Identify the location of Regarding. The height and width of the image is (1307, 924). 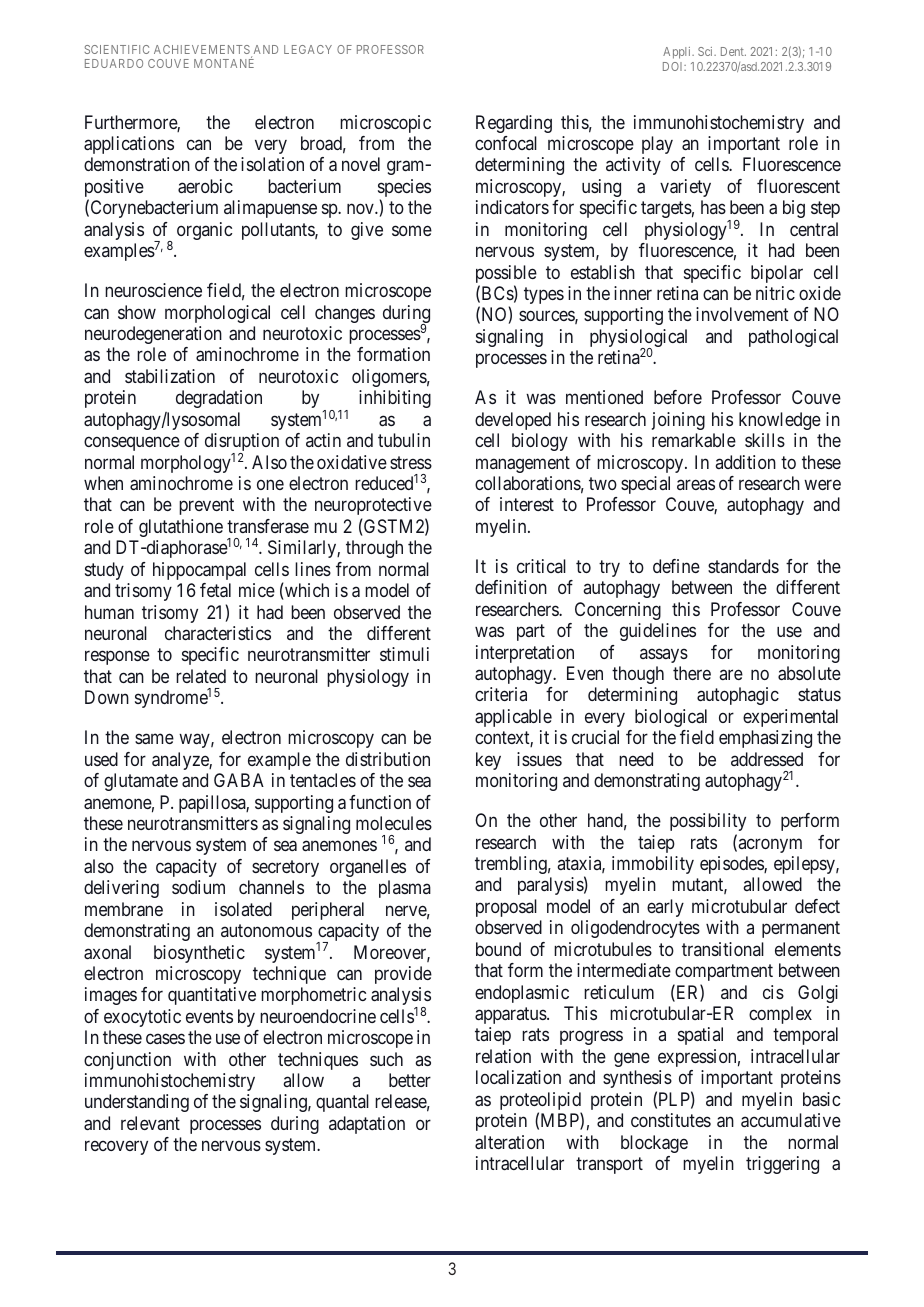
(514, 124).
